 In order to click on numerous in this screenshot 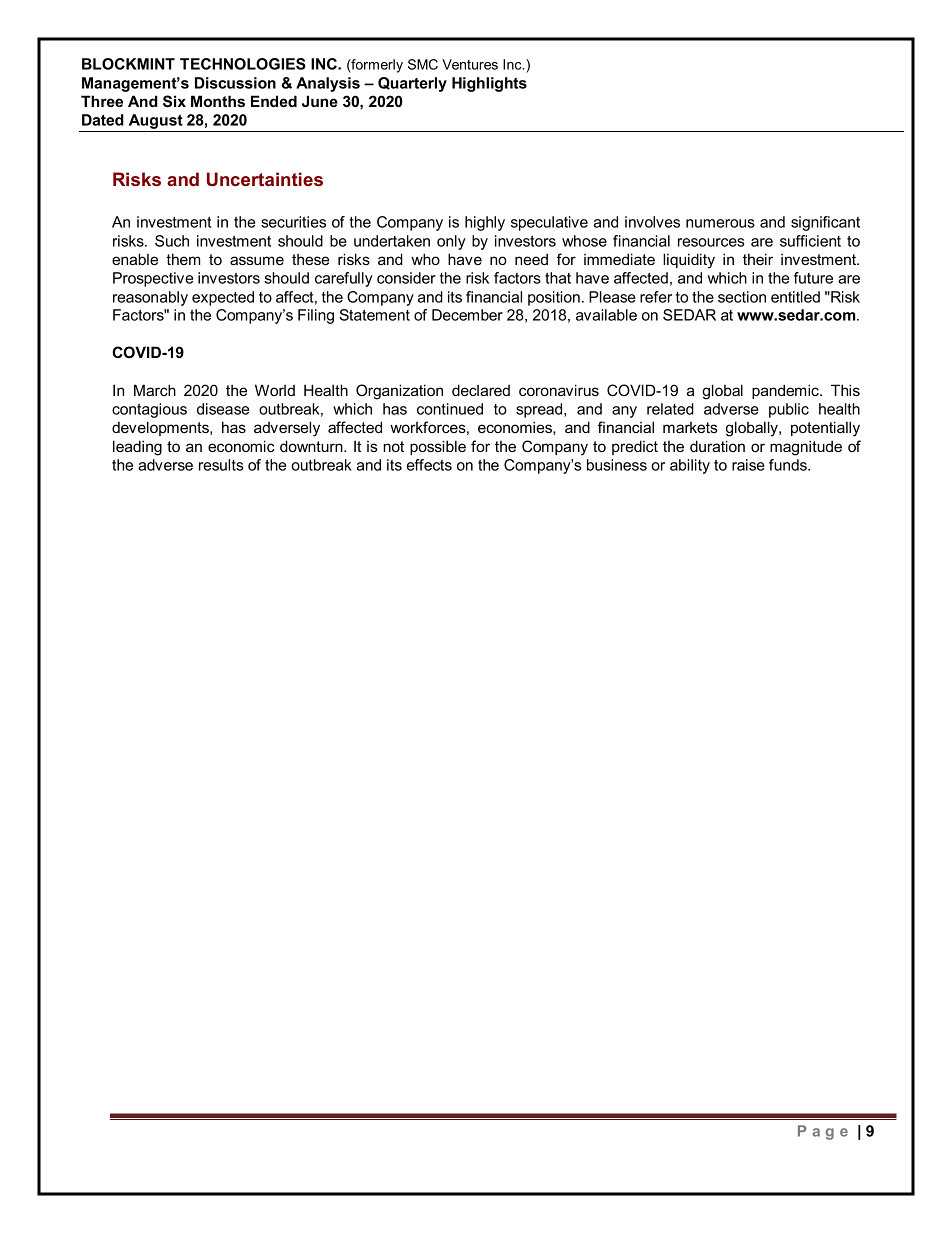, I will do `click(720, 223)`.
